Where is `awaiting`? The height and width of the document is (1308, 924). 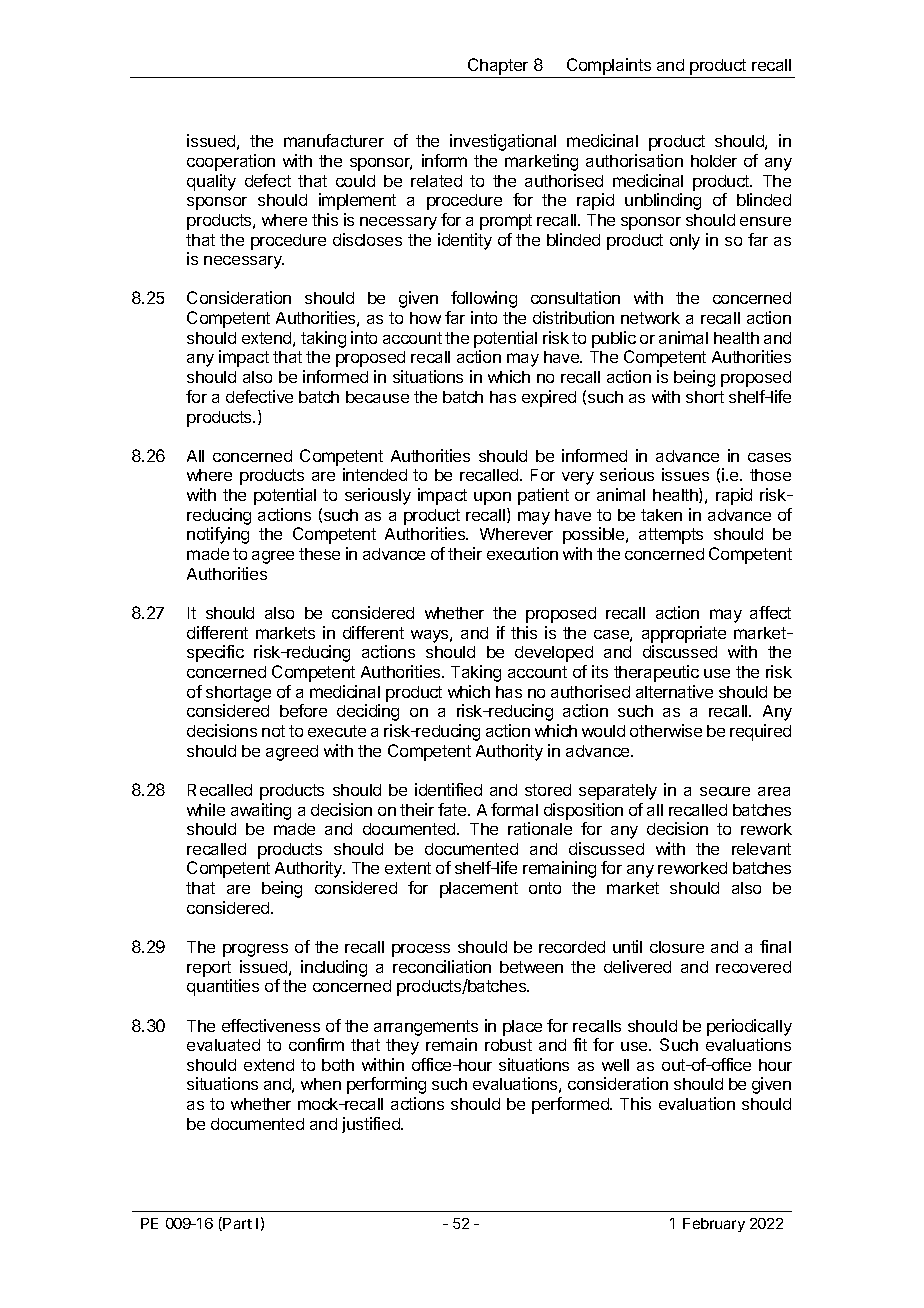
awaiting is located at coordinates (261, 811).
